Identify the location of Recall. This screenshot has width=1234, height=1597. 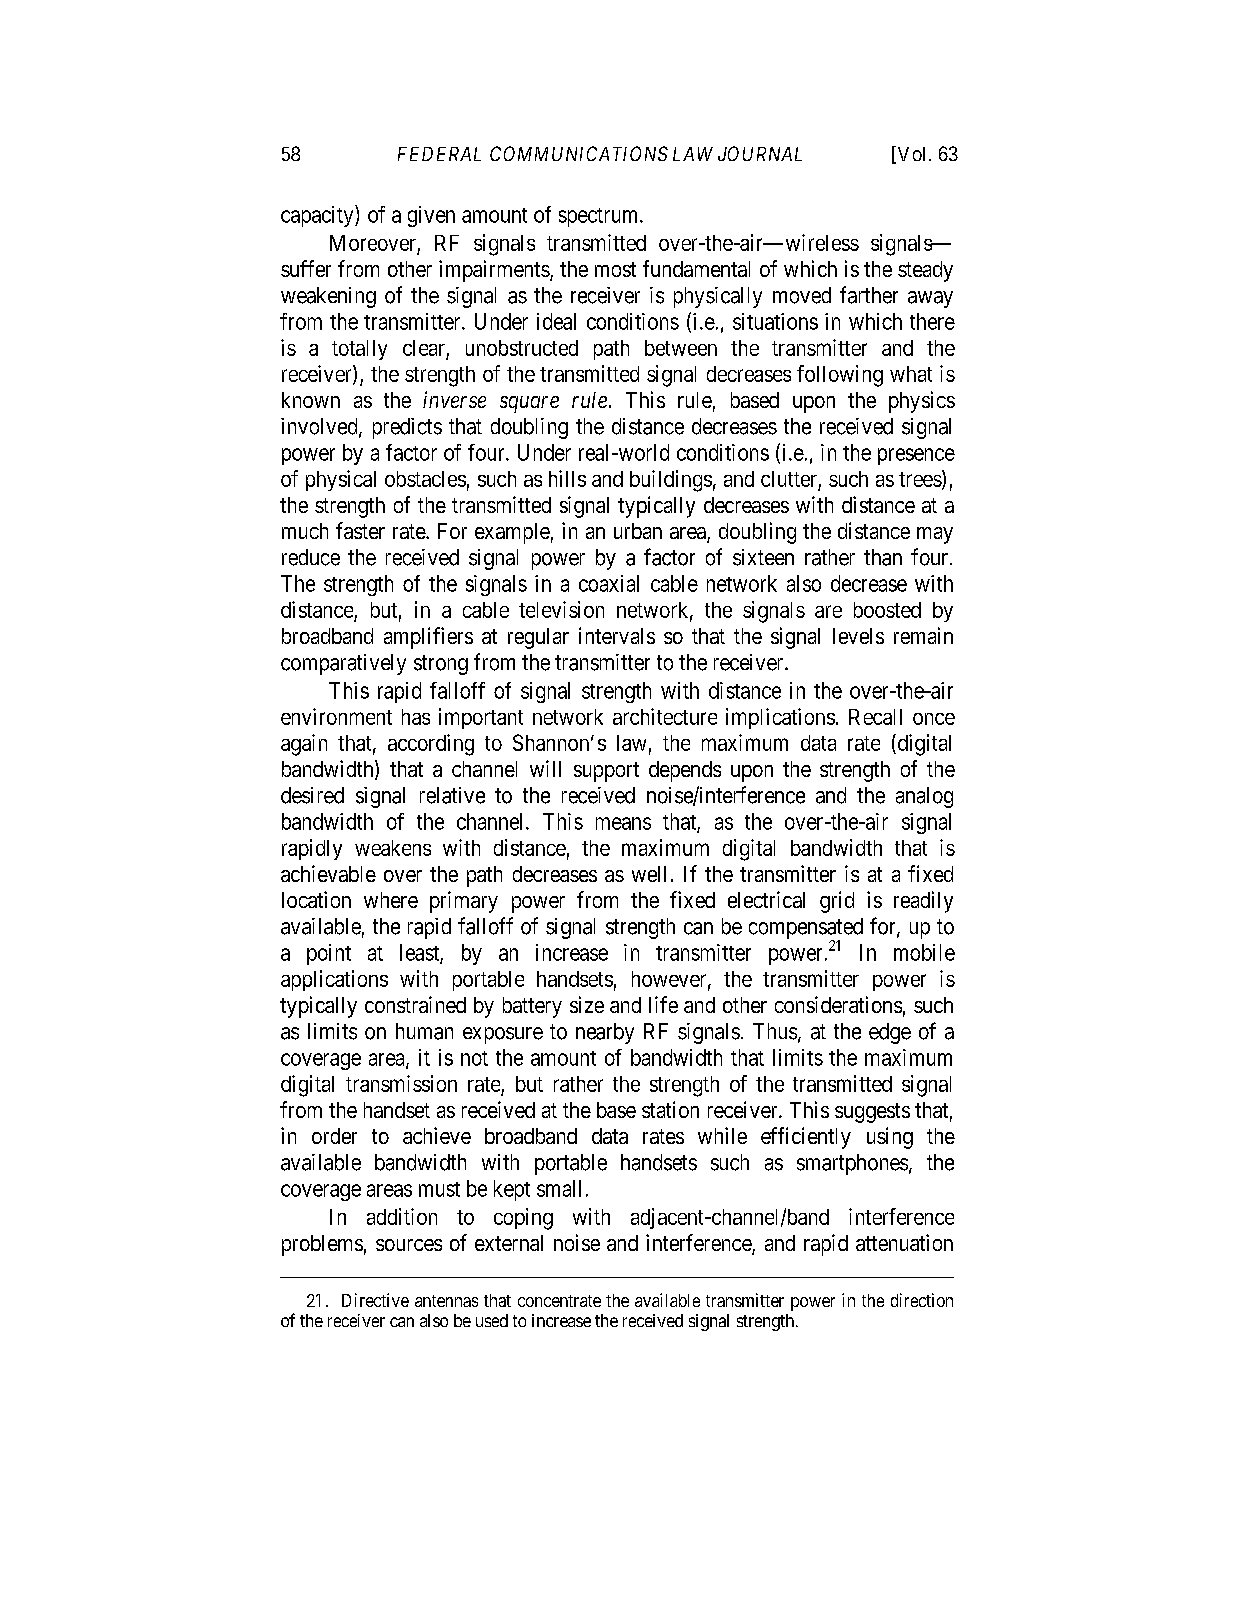
(875, 717).
